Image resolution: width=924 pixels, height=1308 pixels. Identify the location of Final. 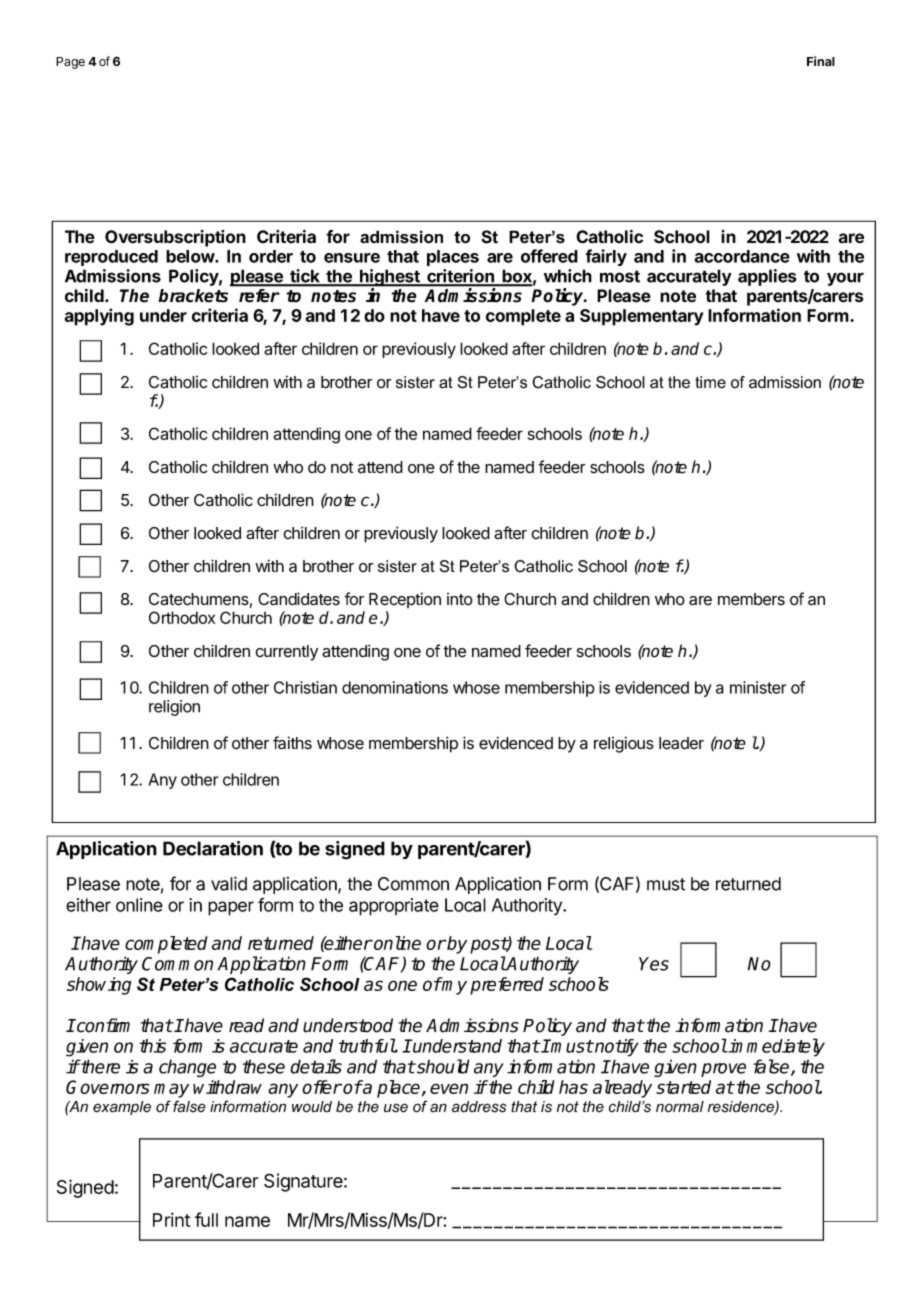
(821, 61).
